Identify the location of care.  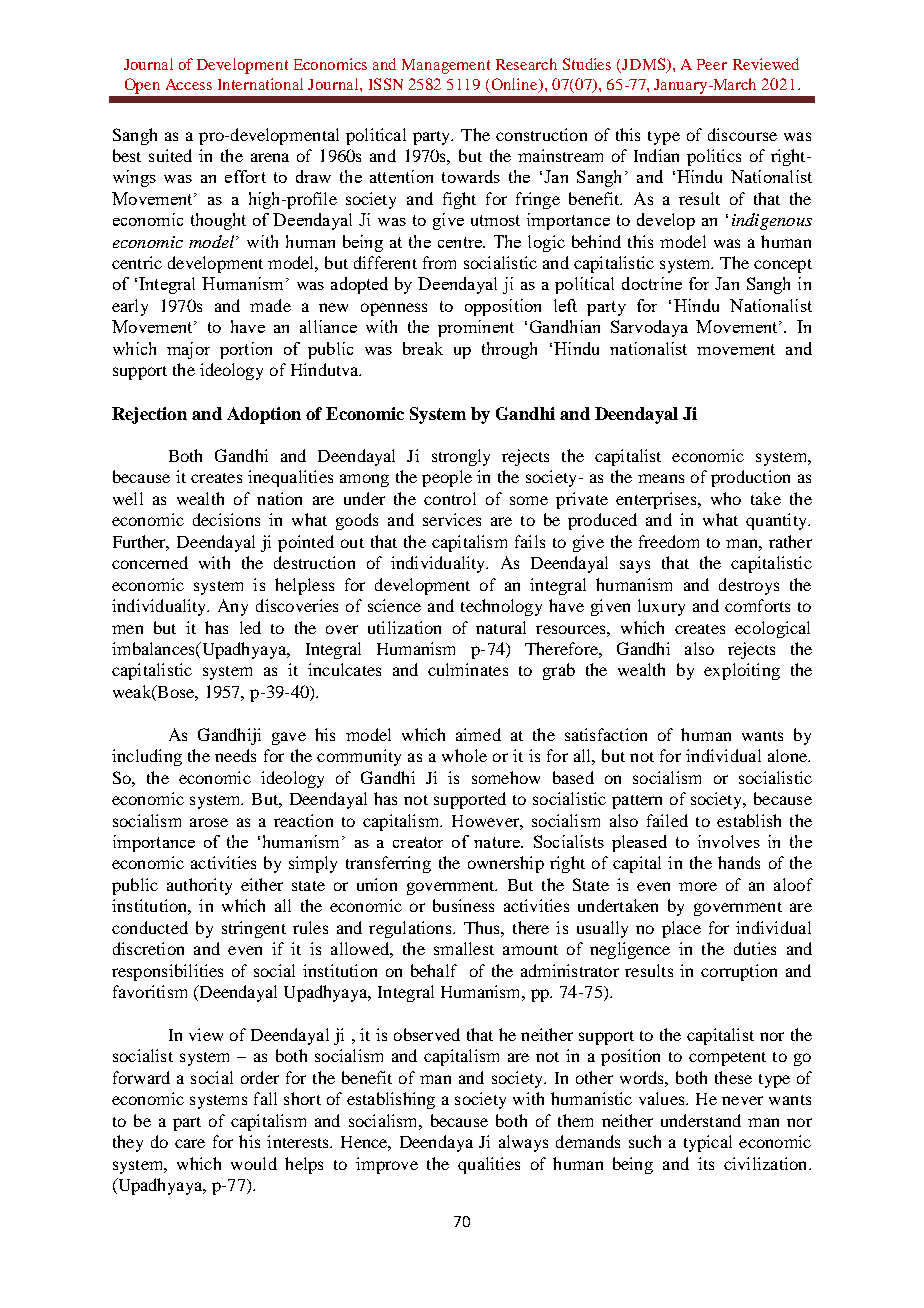
(190, 1143).
